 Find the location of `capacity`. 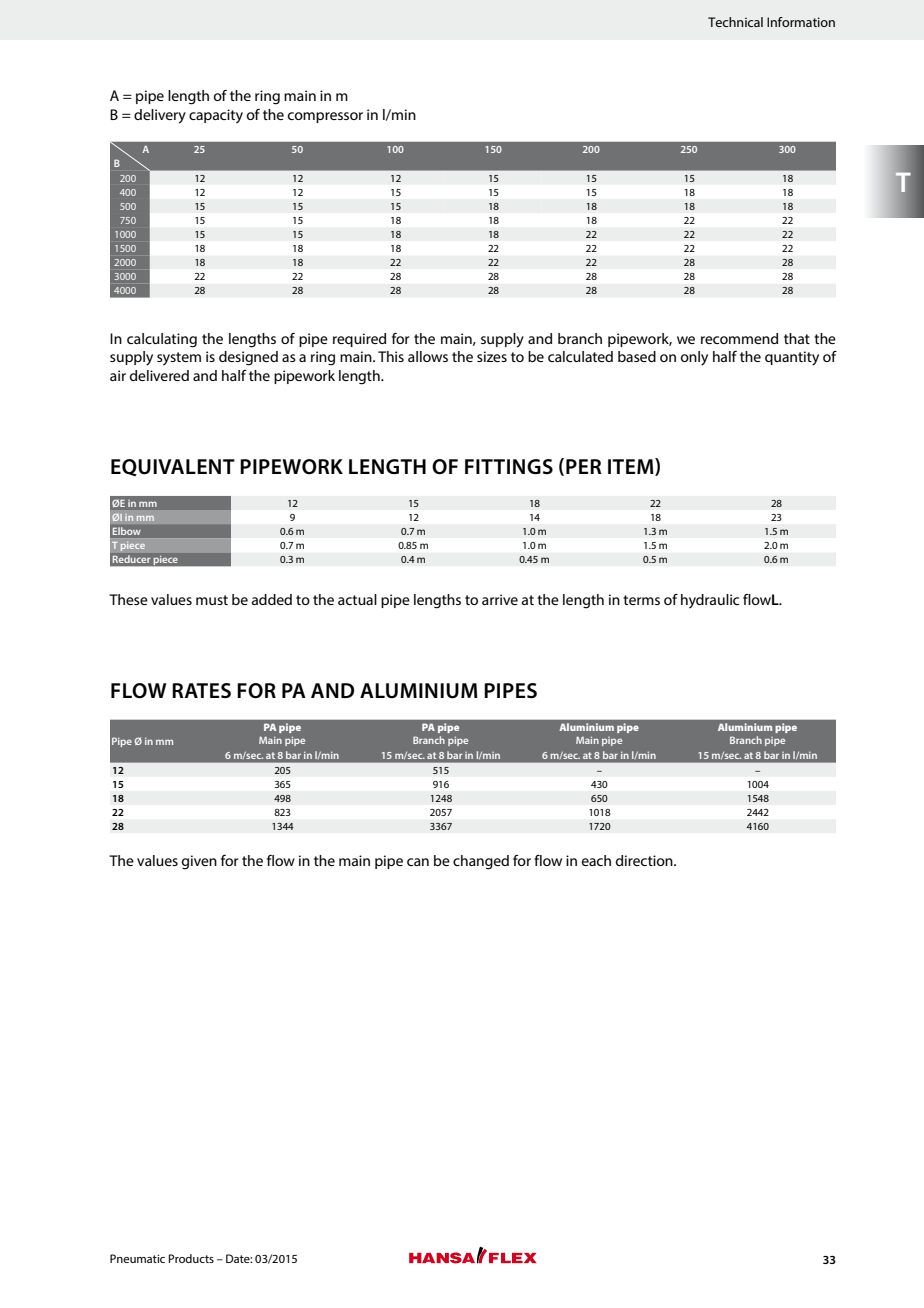

capacity is located at coordinates (216, 116).
